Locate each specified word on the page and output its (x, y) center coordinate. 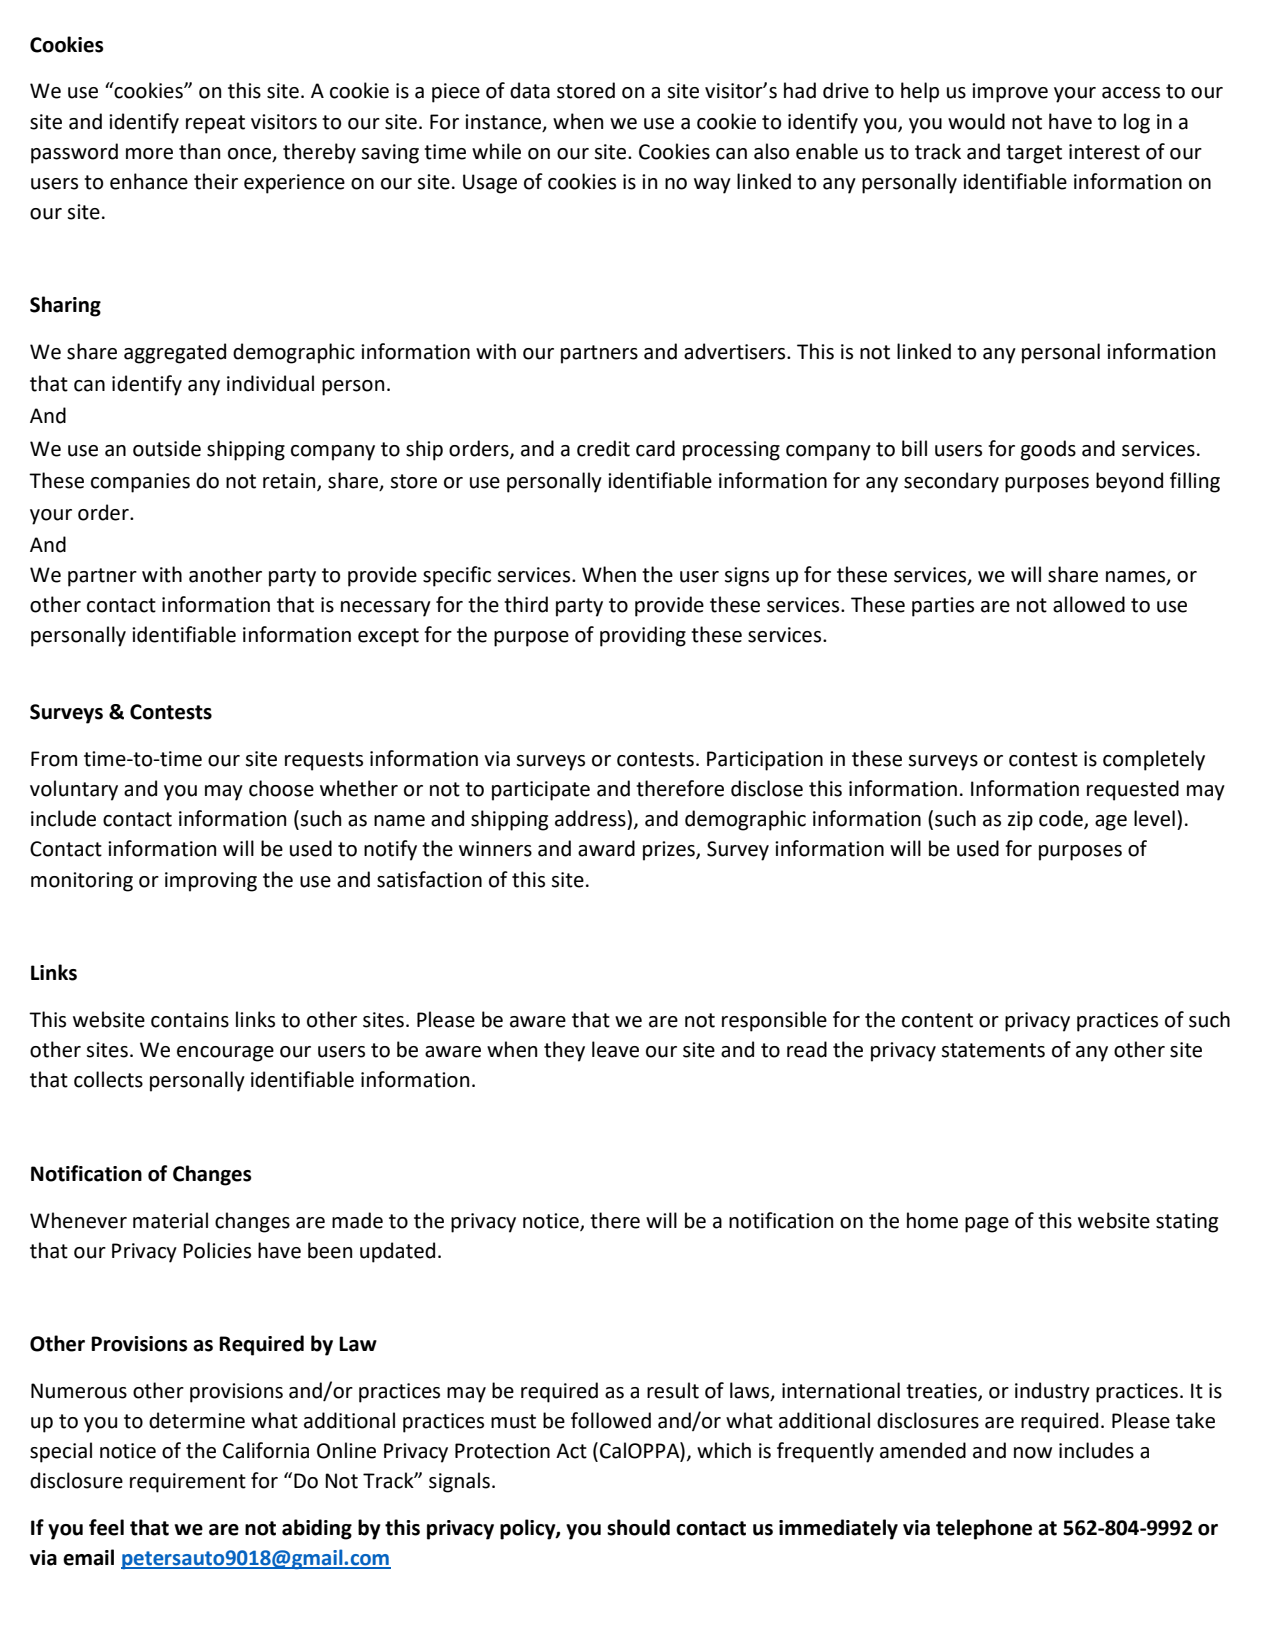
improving (211, 882)
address (591, 818)
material (170, 1220)
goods (1048, 450)
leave (615, 1049)
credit (603, 448)
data (530, 90)
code (1062, 819)
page (987, 1225)
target (1034, 154)
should (638, 1527)
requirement (188, 1483)
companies (140, 483)
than (199, 151)
